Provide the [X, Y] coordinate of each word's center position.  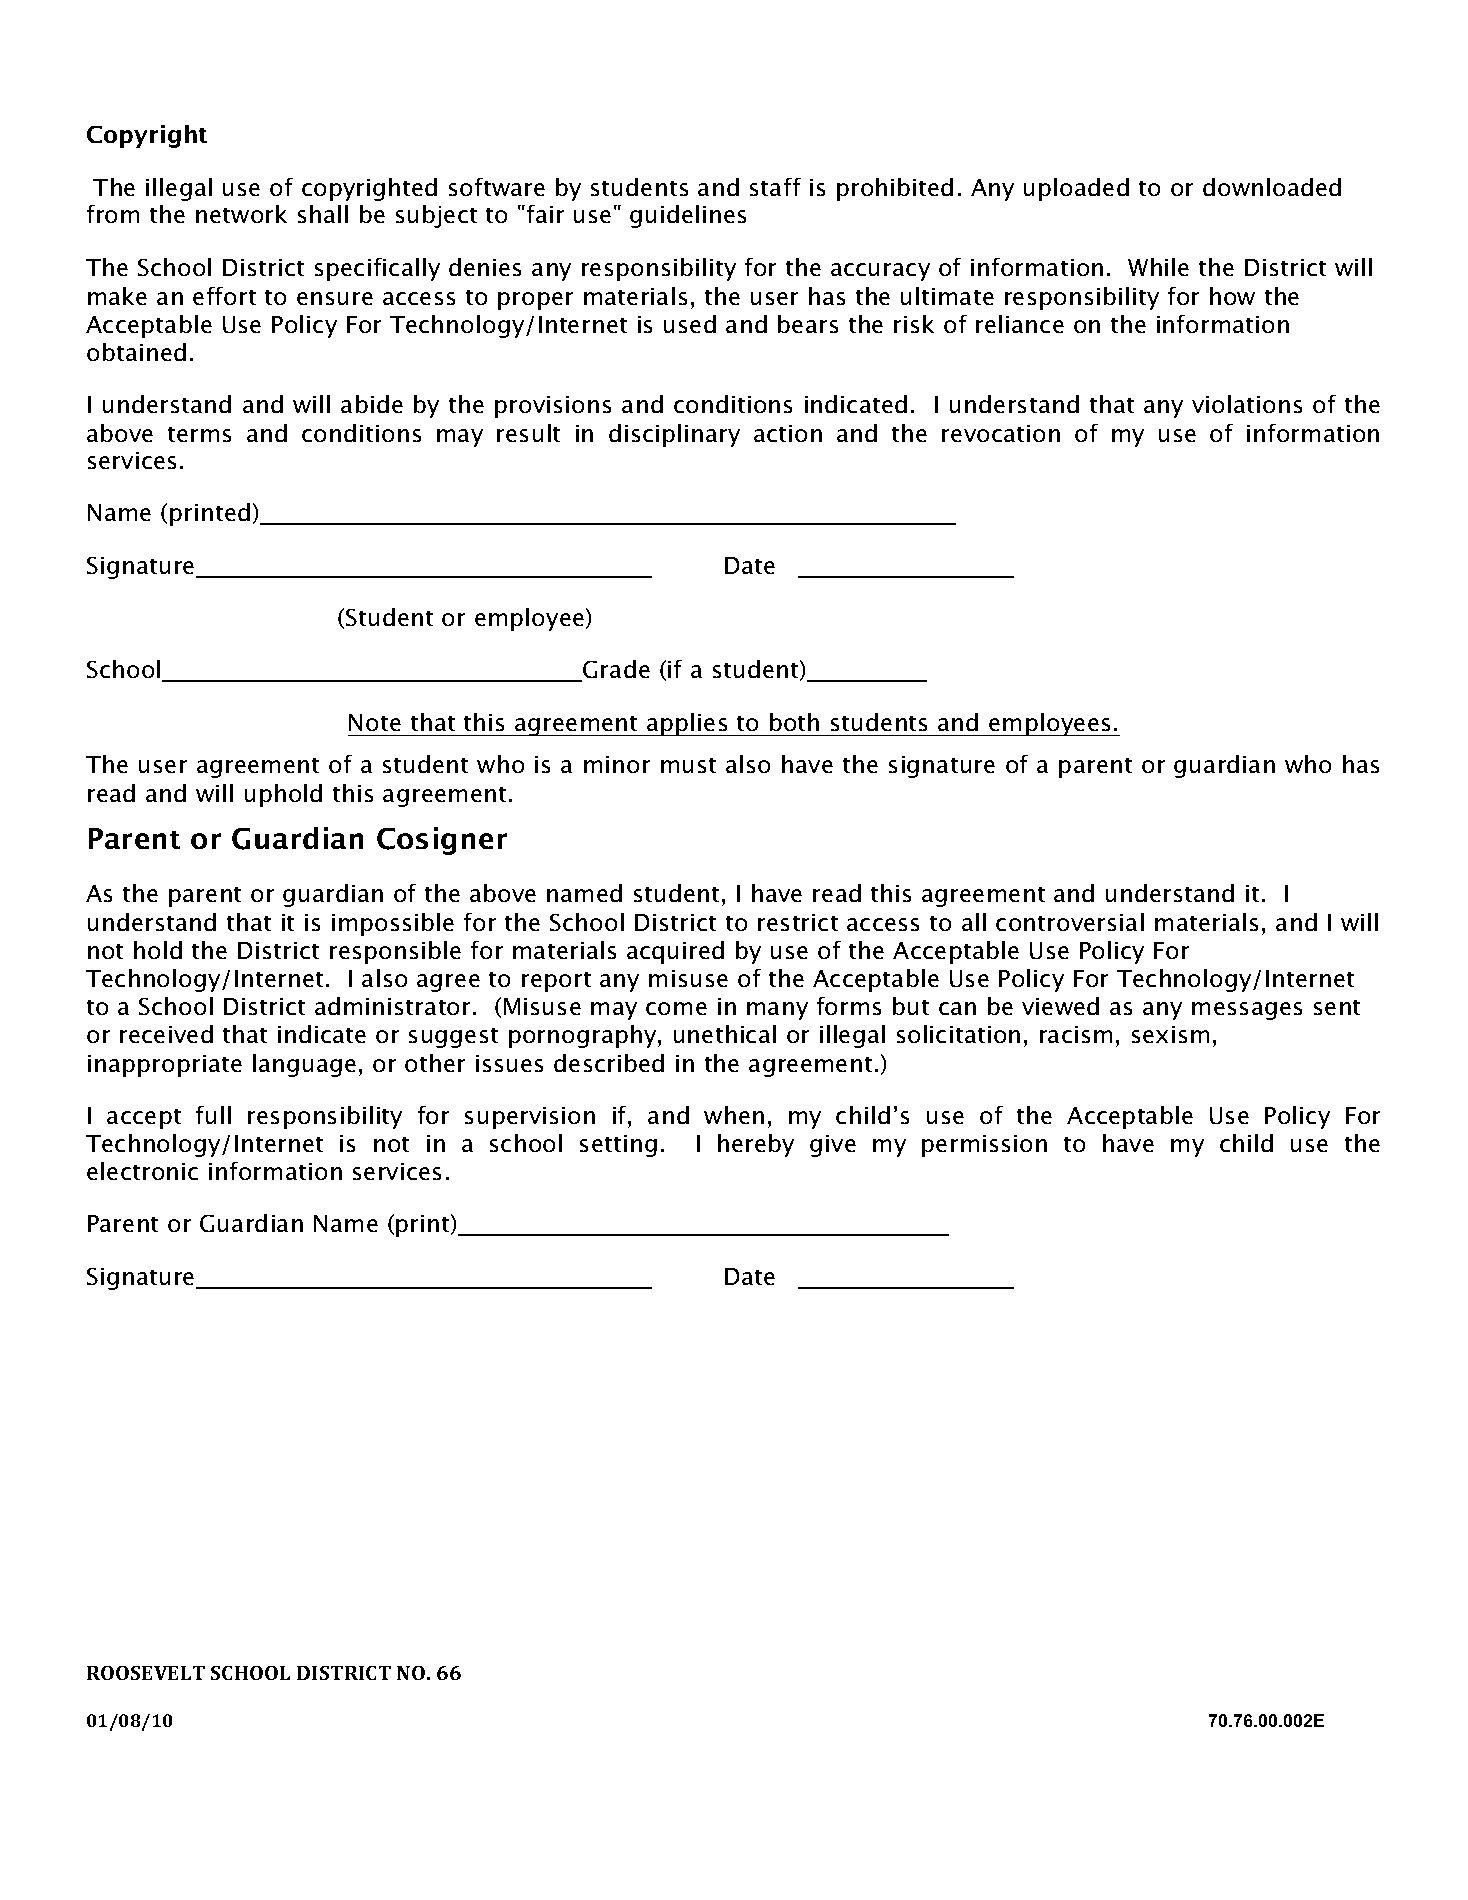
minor [617, 764]
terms [199, 434]
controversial [1070, 922]
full [213, 1115]
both [794, 722]
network [241, 214]
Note [375, 722]
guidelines [688, 216]
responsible [395, 952]
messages [1247, 1011]
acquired [675, 952]
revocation [1001, 433]
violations [1247, 404]
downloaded [1272, 187]
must [688, 765]
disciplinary [674, 435]
